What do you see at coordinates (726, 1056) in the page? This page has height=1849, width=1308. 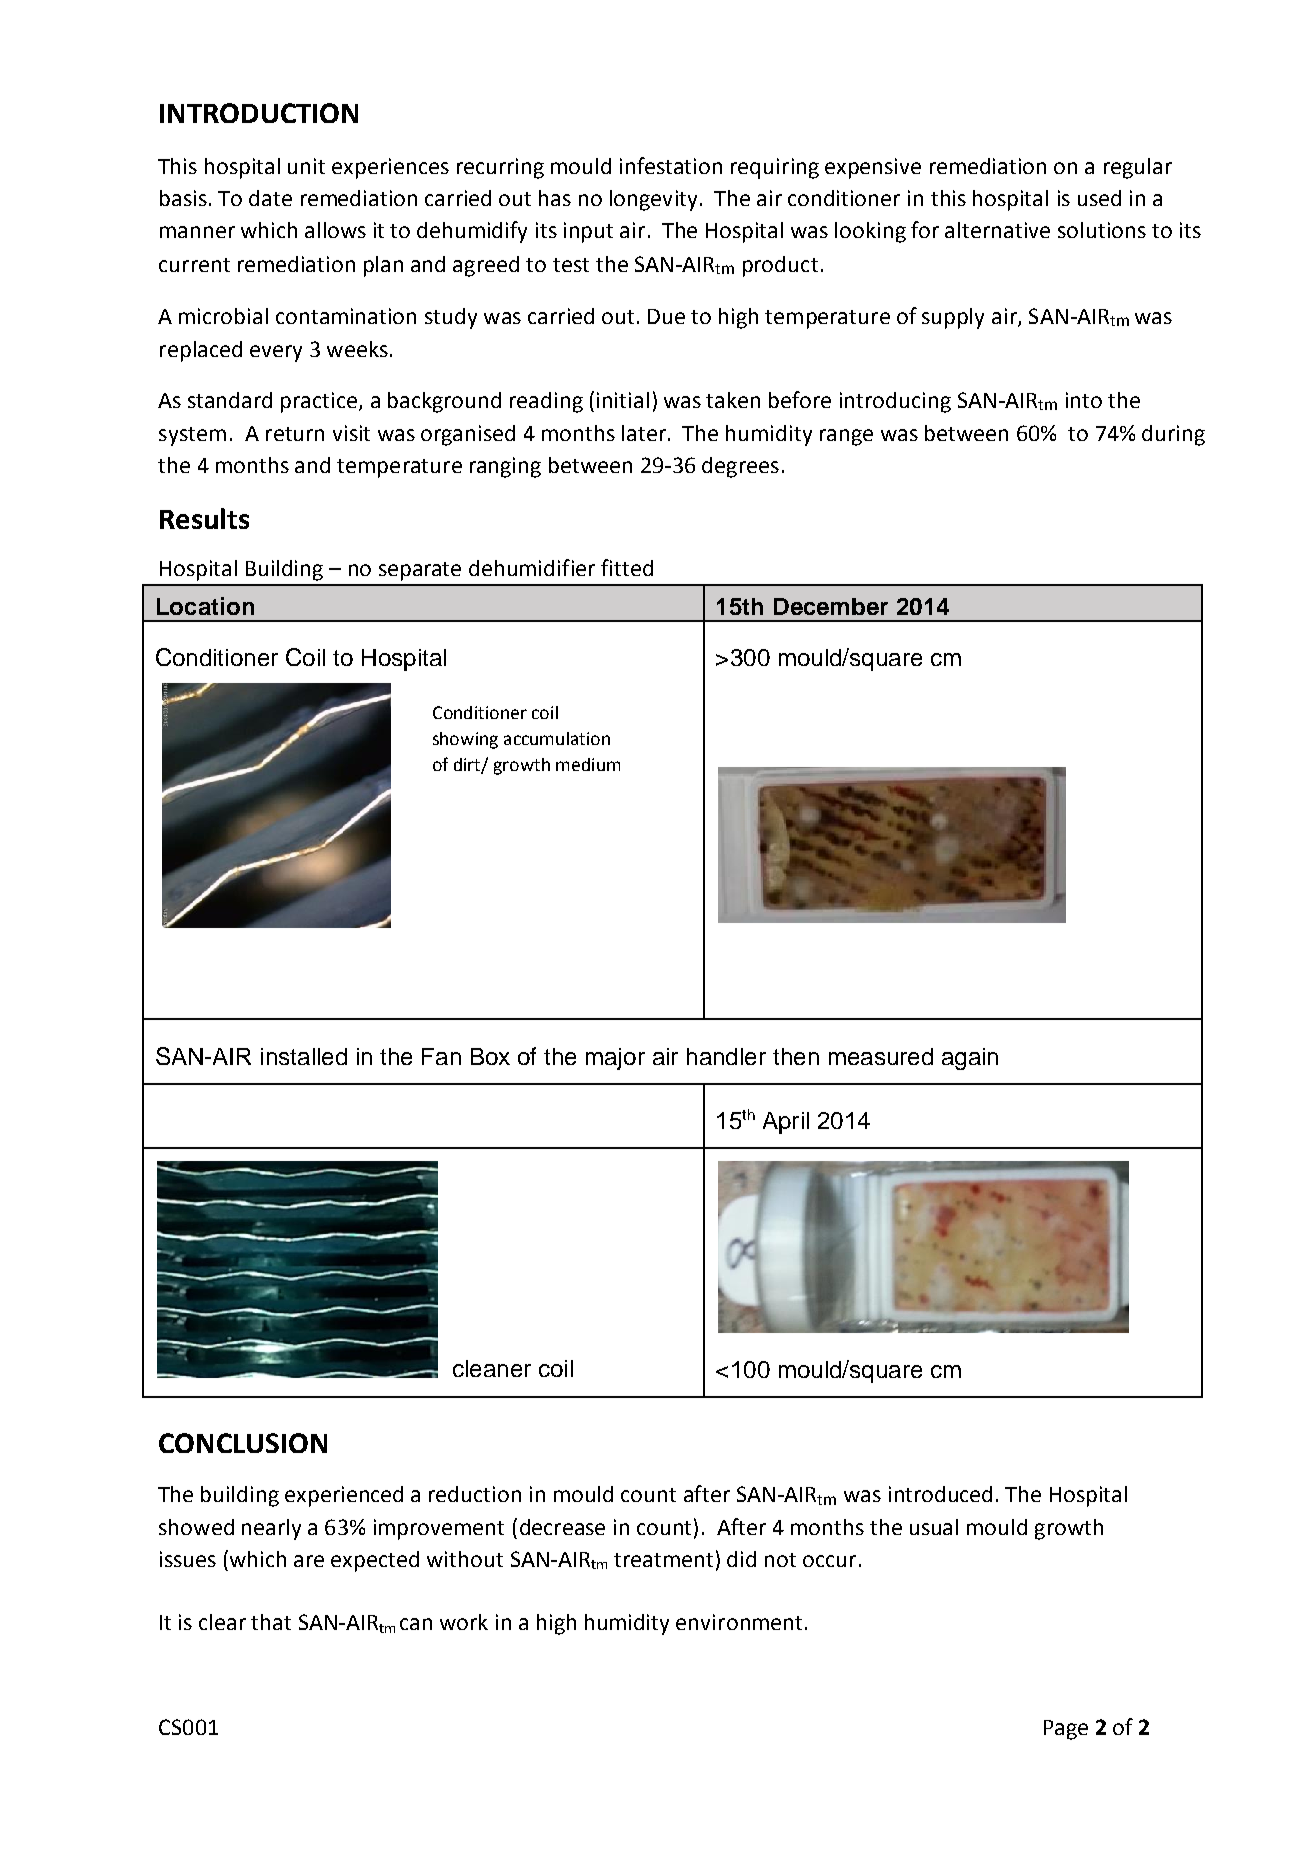 I see `handler` at bounding box center [726, 1056].
